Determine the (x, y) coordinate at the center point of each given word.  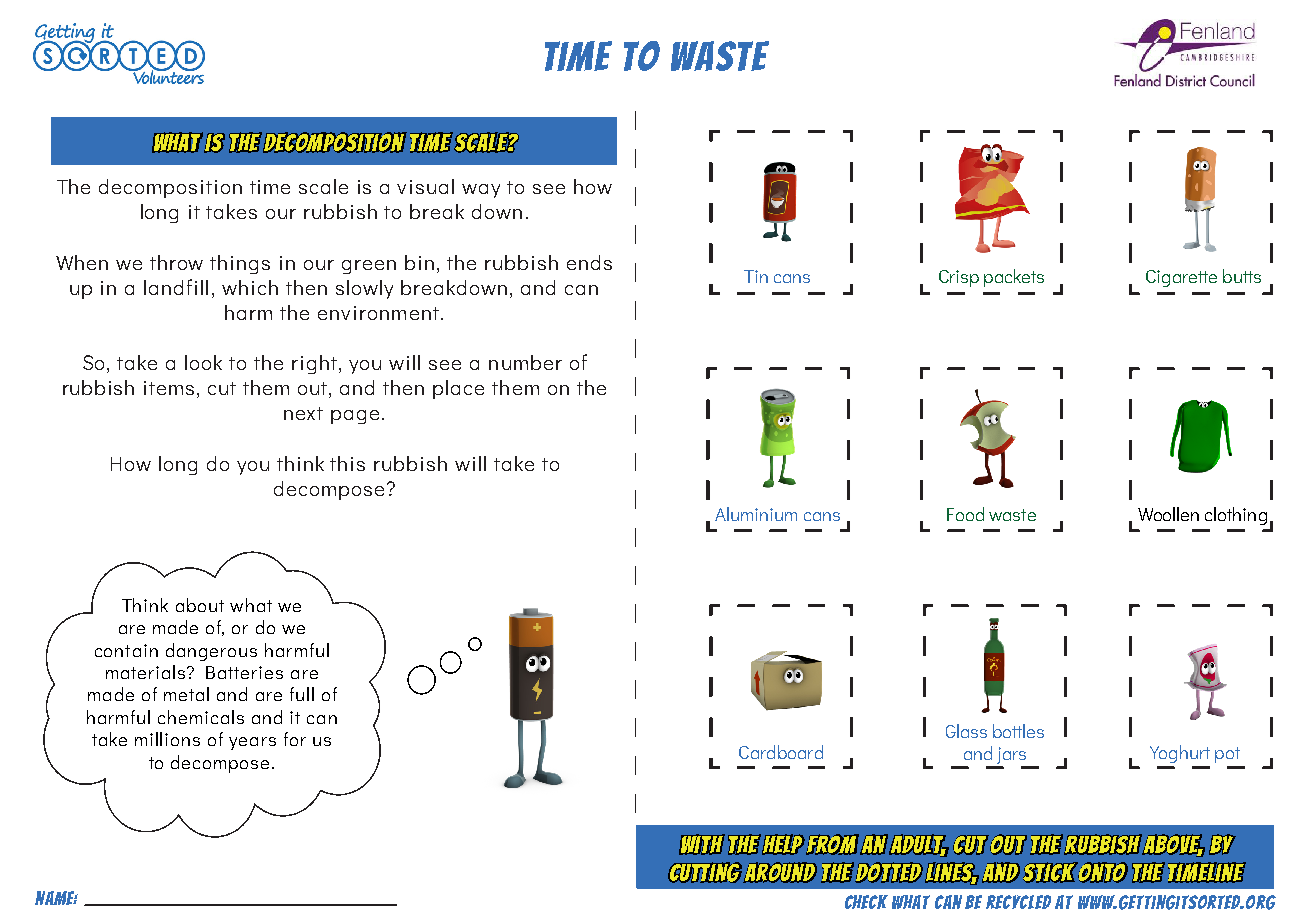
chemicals (201, 717)
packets (1014, 278)
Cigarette (1181, 278)
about (200, 605)
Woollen (1168, 514)
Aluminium (756, 514)
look (203, 362)
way (481, 191)
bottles (1018, 731)
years (252, 743)
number (525, 362)
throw (176, 262)
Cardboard (781, 752)
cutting (705, 872)
